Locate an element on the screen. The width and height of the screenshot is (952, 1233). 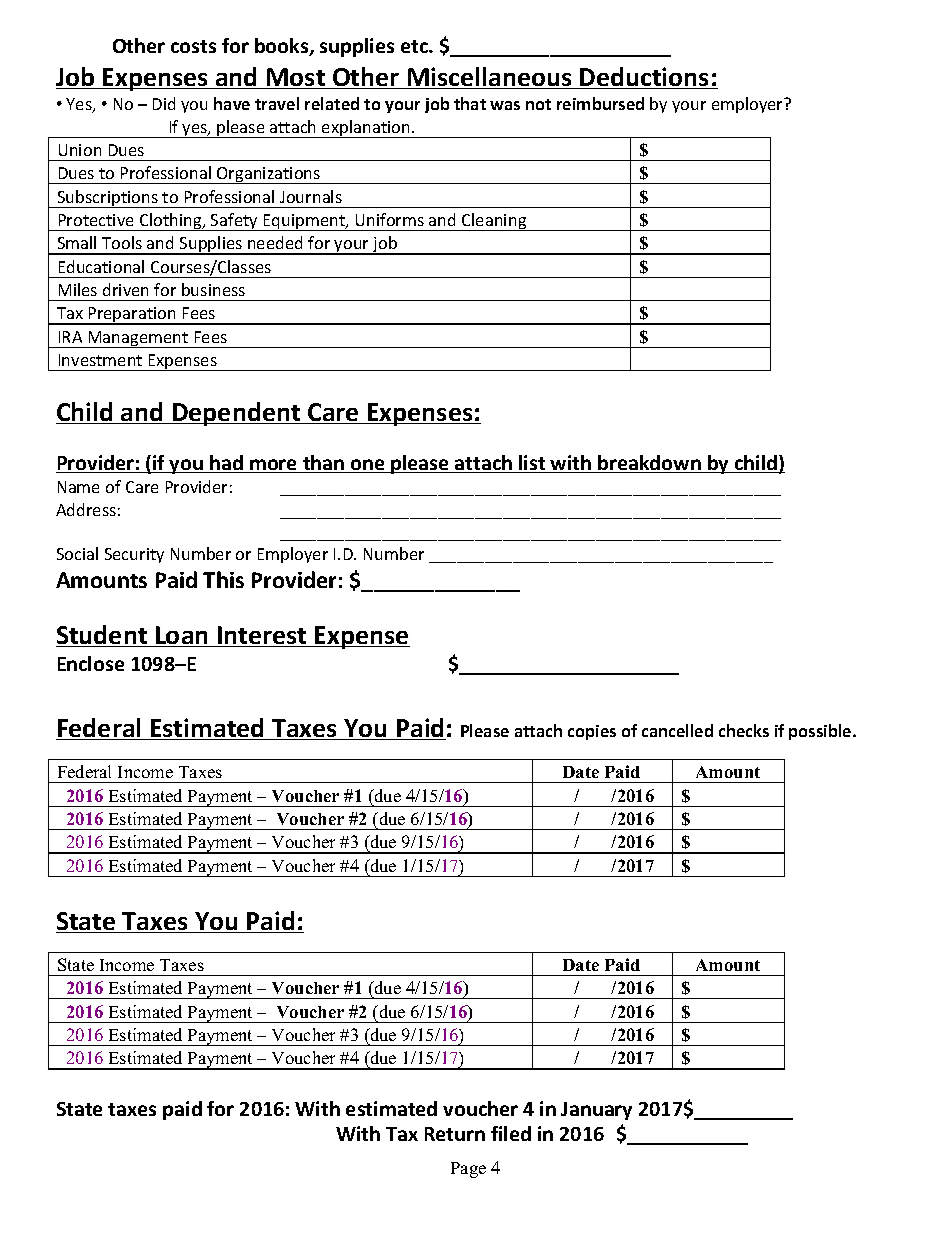
Cleaning is located at coordinates (494, 222).
